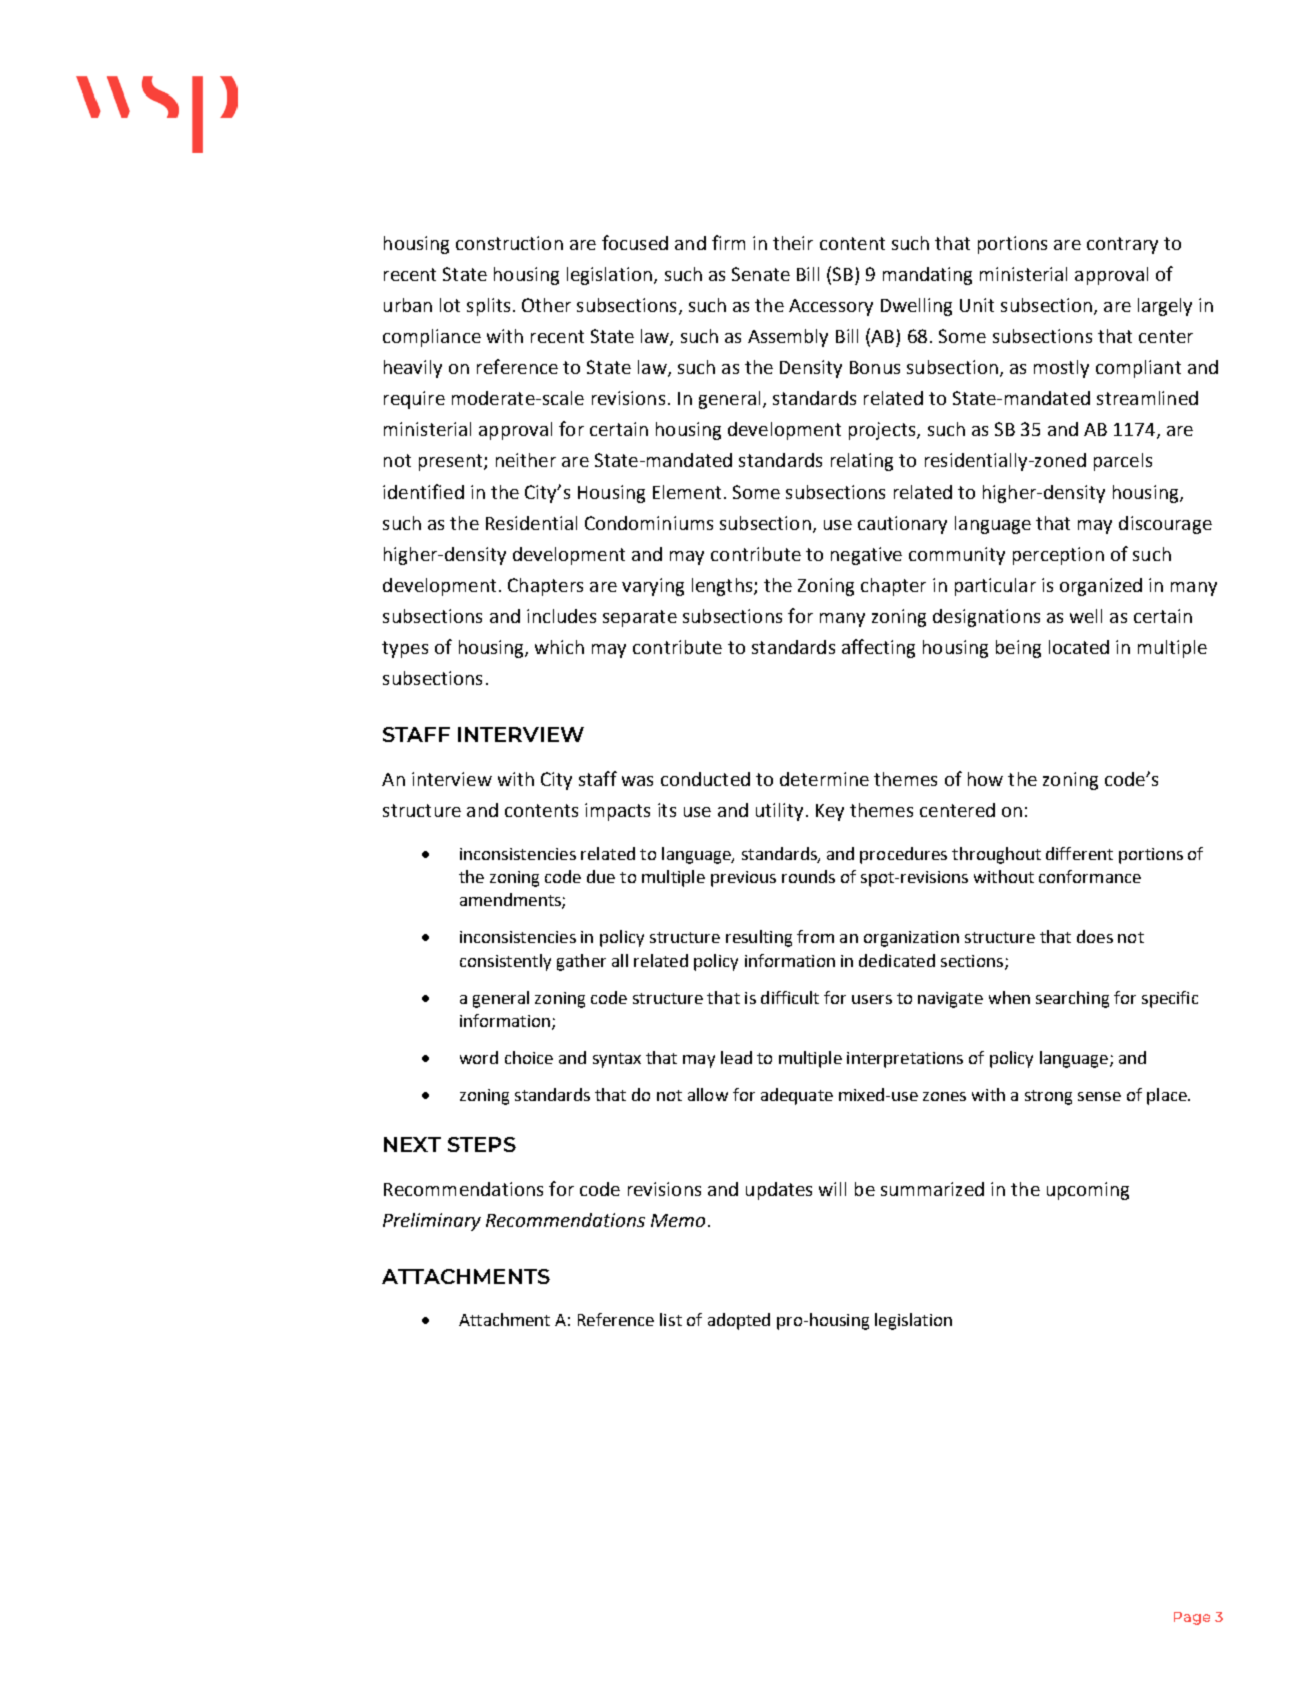 Image resolution: width=1300 pixels, height=1682 pixels. What do you see at coordinates (1088, 1191) in the document?
I see `upcoming` at bounding box center [1088, 1191].
